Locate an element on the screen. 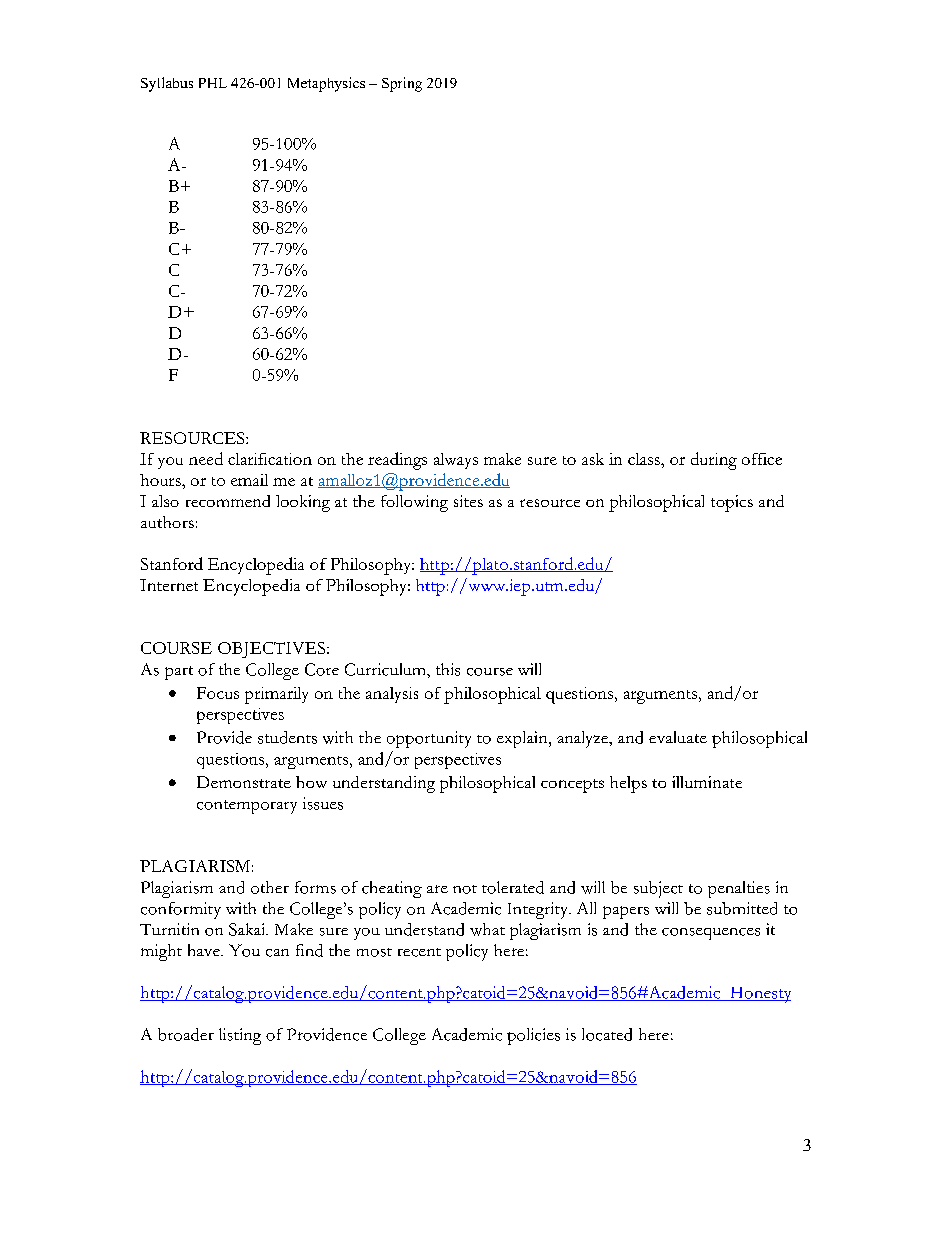  Spring is located at coordinates (402, 84).
